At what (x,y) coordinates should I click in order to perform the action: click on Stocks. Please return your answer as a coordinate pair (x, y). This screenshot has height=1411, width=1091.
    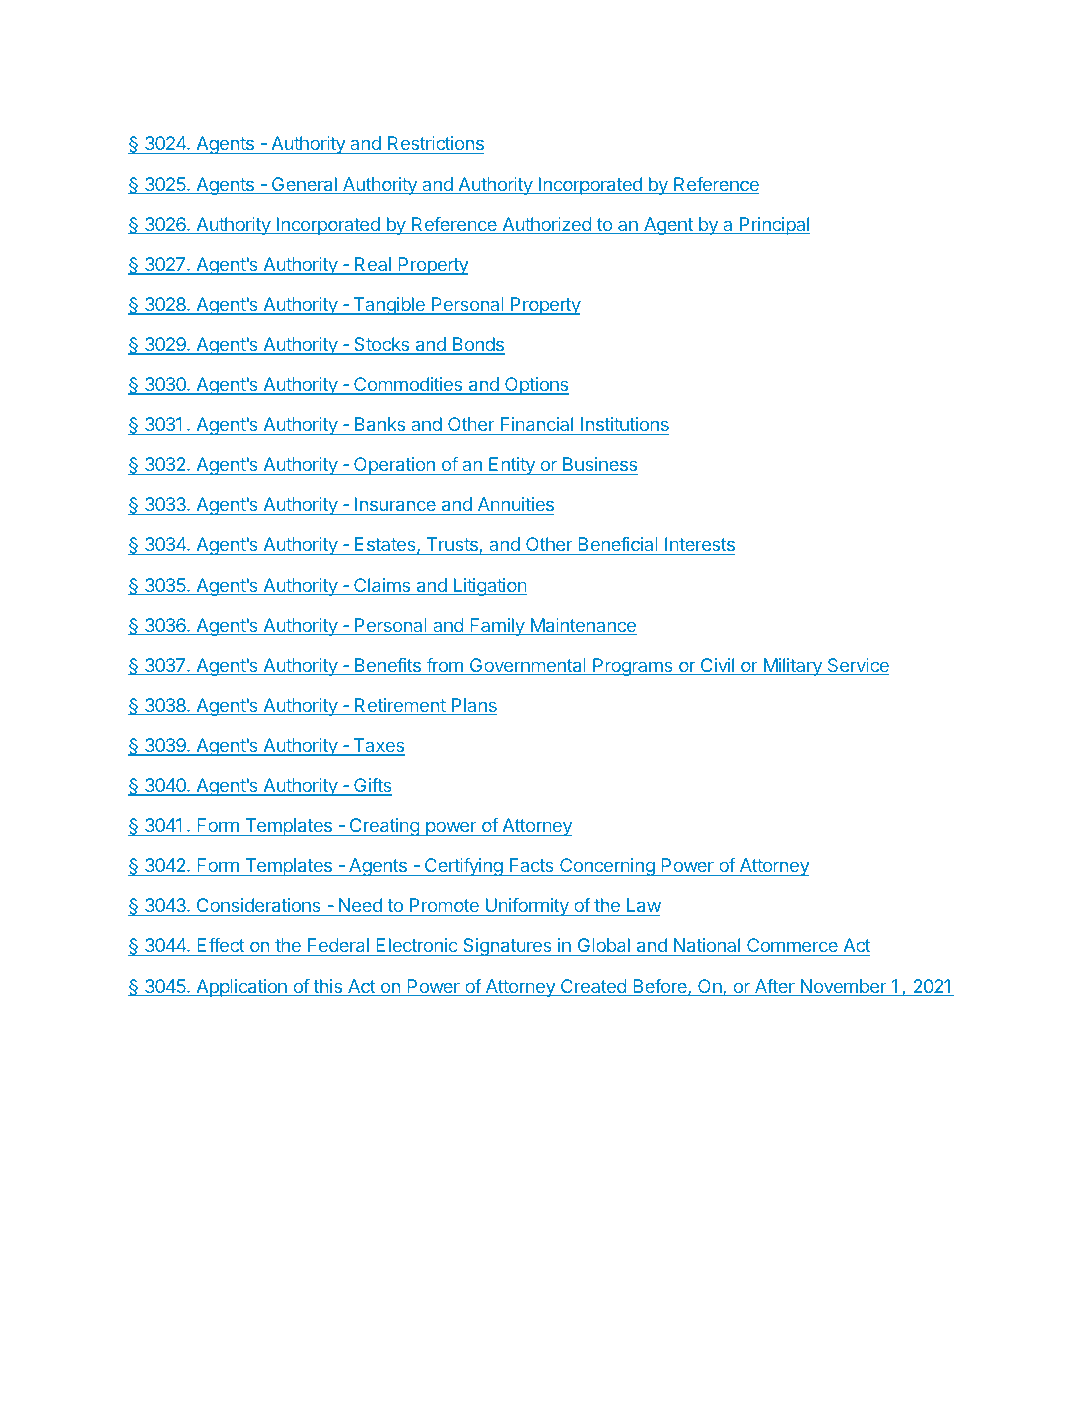
    Looking at the image, I should click on (382, 345).
